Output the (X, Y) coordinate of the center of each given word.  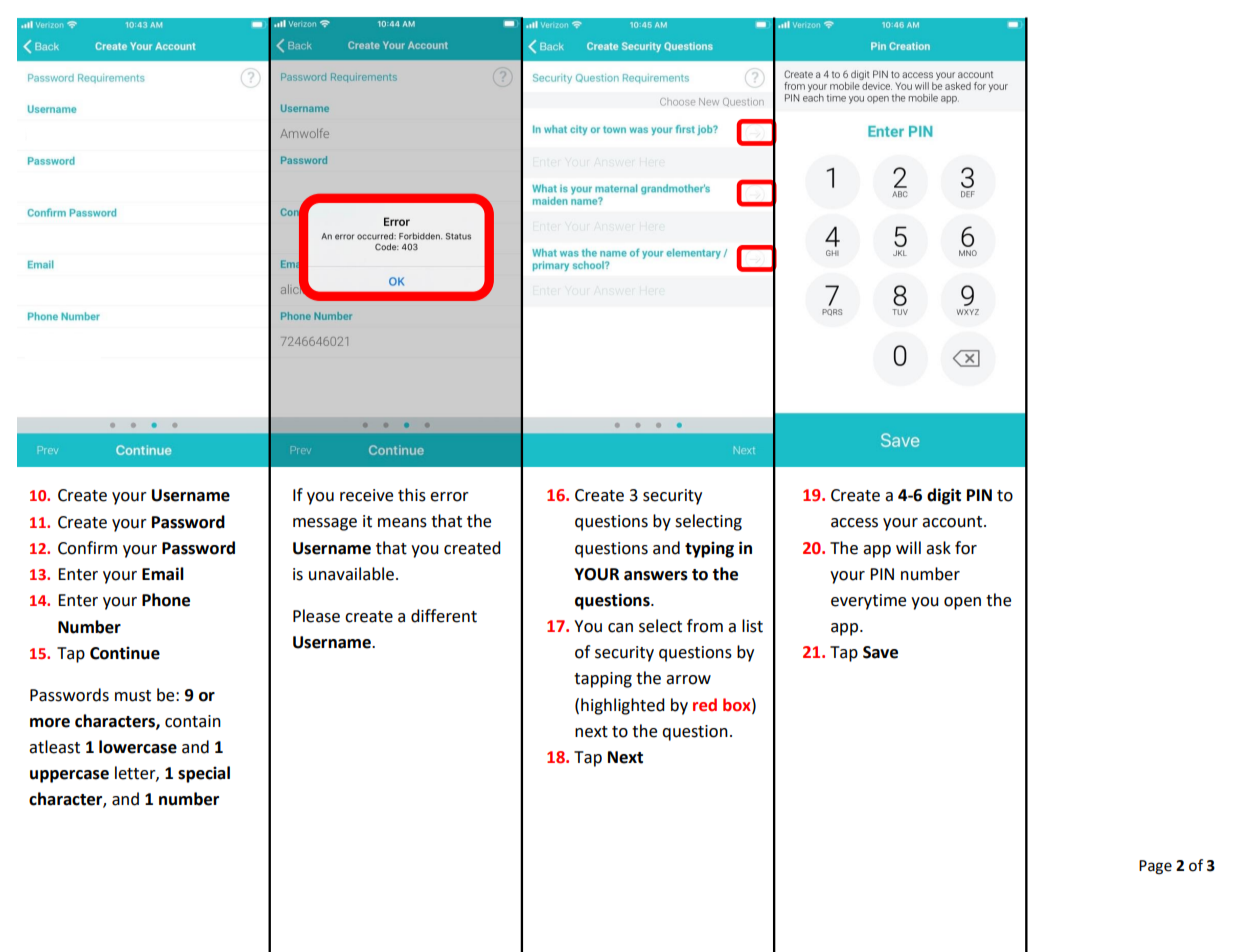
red (705, 705)
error (449, 497)
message (325, 524)
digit (944, 496)
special (204, 774)
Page (1155, 867)
